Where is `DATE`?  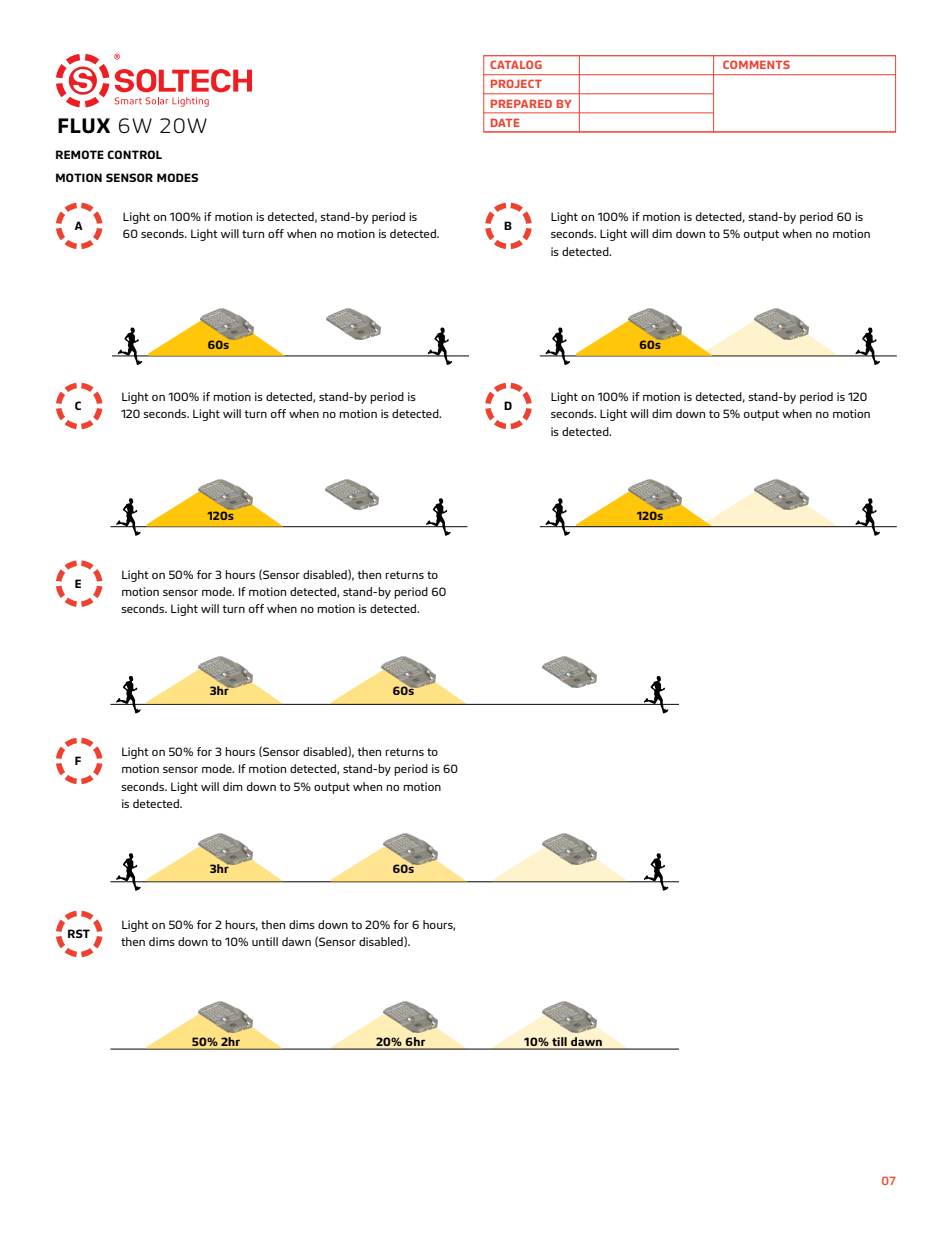
DATE is located at coordinates (505, 123).
